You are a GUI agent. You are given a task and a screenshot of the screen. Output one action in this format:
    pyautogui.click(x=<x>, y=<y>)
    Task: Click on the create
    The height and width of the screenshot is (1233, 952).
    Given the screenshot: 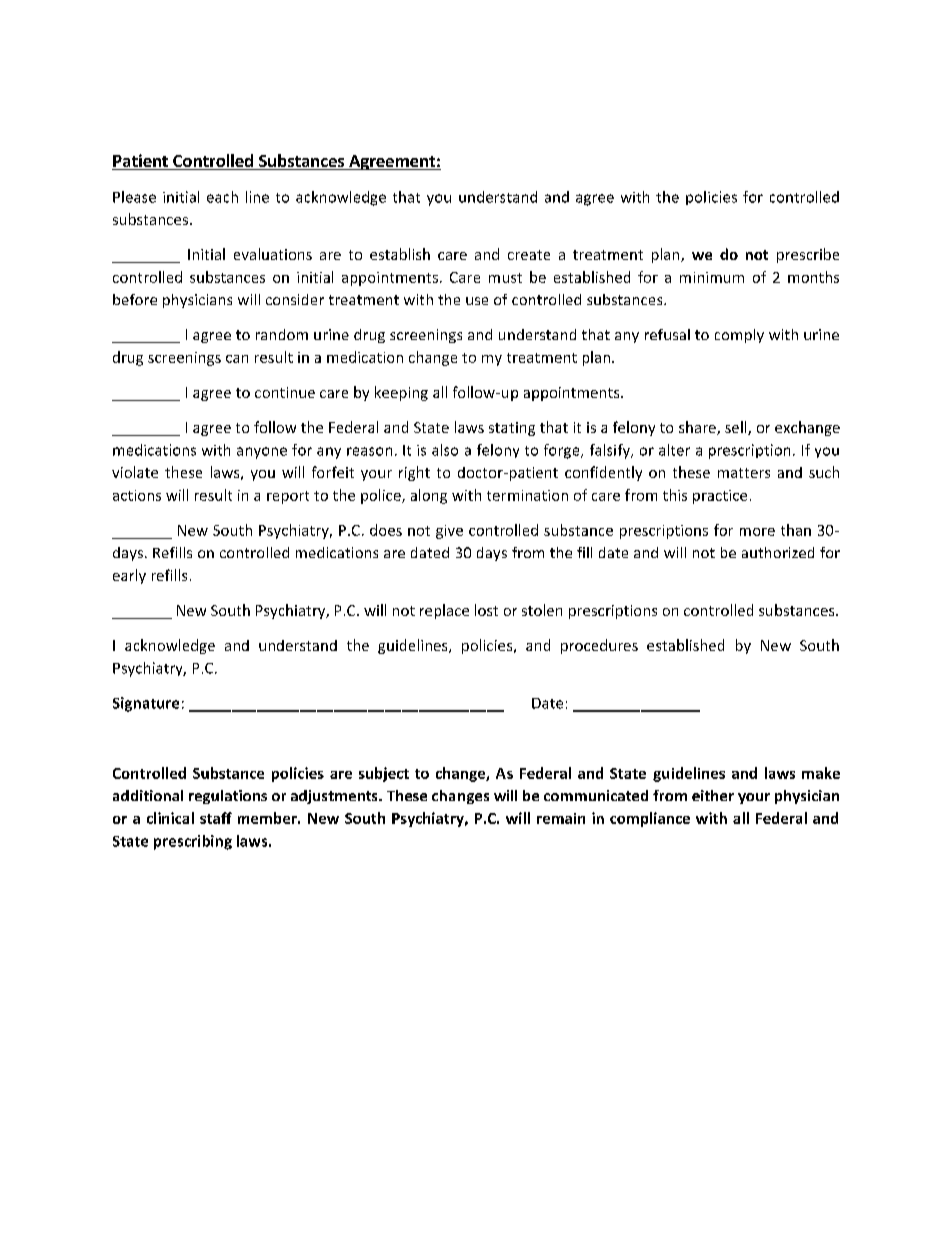 What is the action you would take?
    pyautogui.click(x=529, y=255)
